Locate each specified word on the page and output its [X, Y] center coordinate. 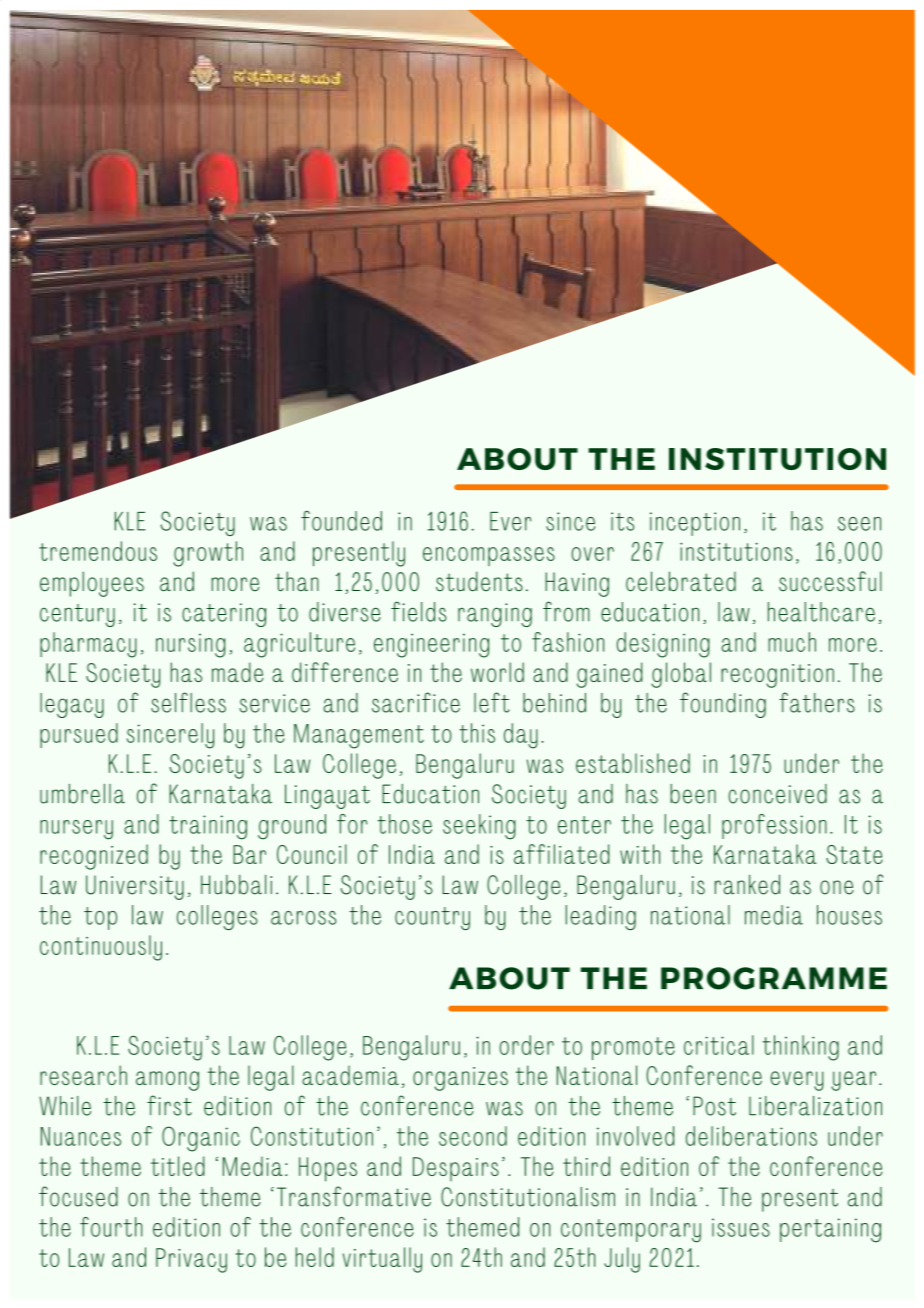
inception [695, 524]
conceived [778, 794]
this [477, 733]
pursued [79, 735]
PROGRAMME [774, 978]
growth [208, 554]
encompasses [489, 556]
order [527, 1045]
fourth [111, 1227]
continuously [101, 948]
